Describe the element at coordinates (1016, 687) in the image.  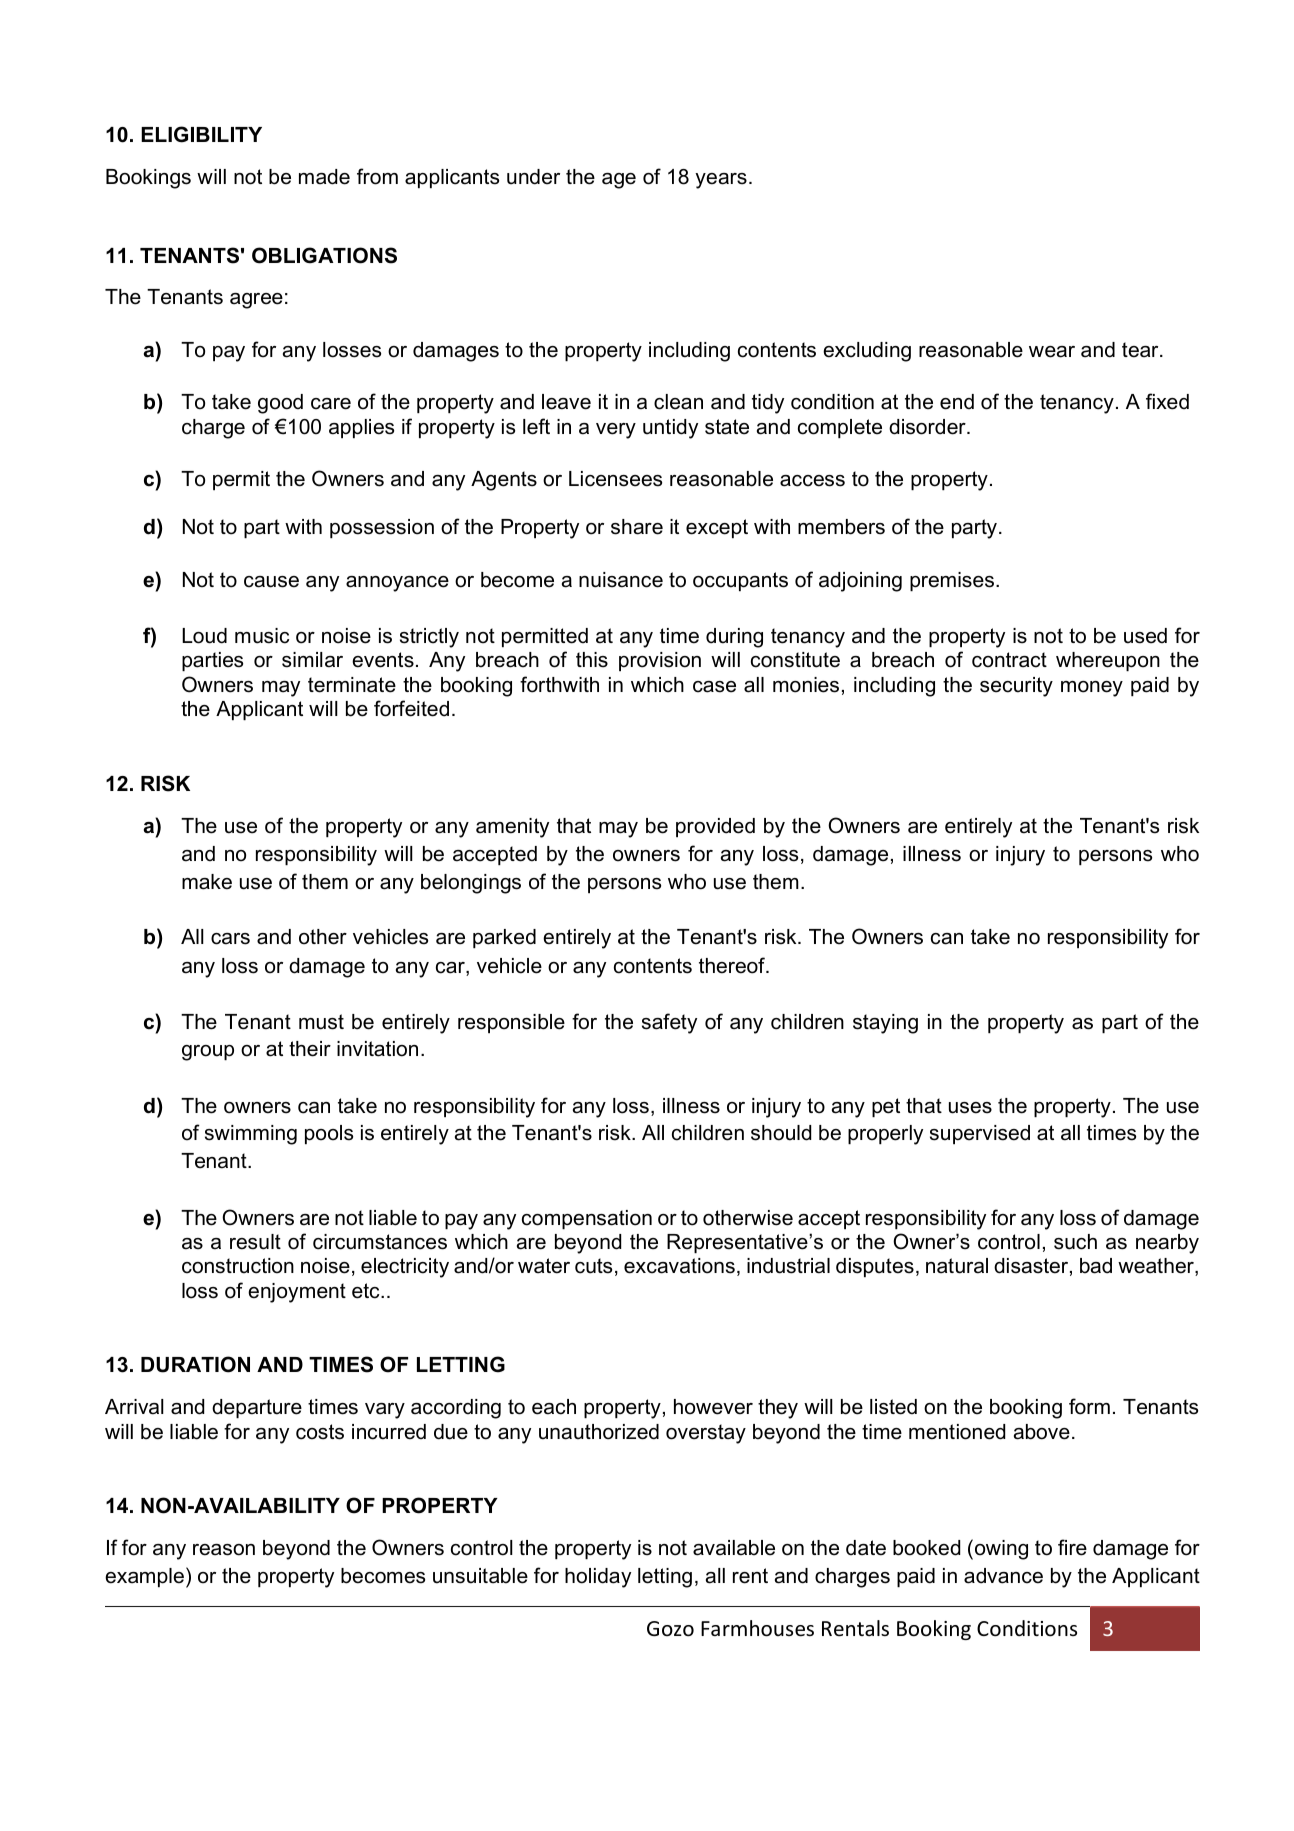
I see `security` at that location.
